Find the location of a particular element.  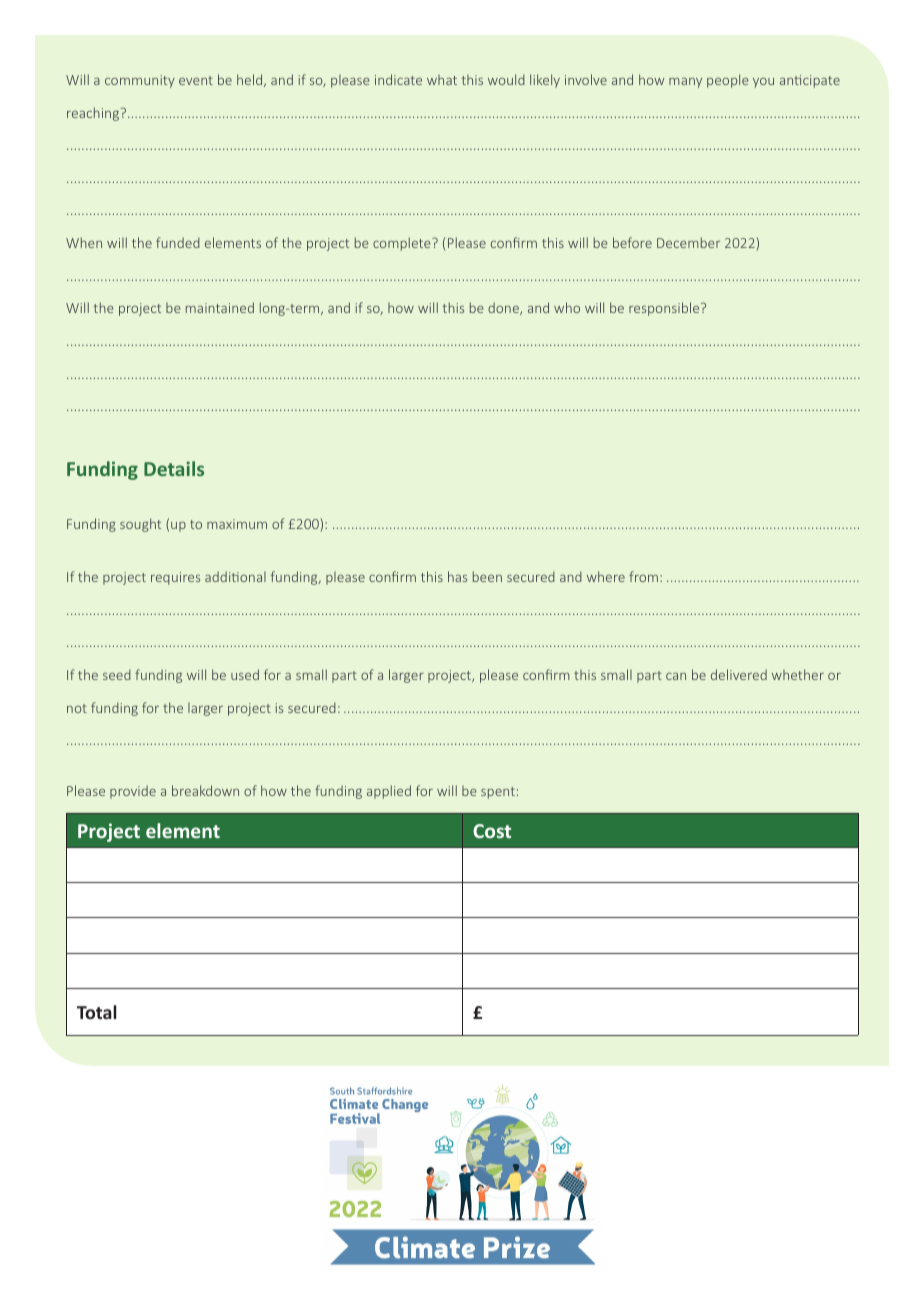

people is located at coordinates (728, 81).
